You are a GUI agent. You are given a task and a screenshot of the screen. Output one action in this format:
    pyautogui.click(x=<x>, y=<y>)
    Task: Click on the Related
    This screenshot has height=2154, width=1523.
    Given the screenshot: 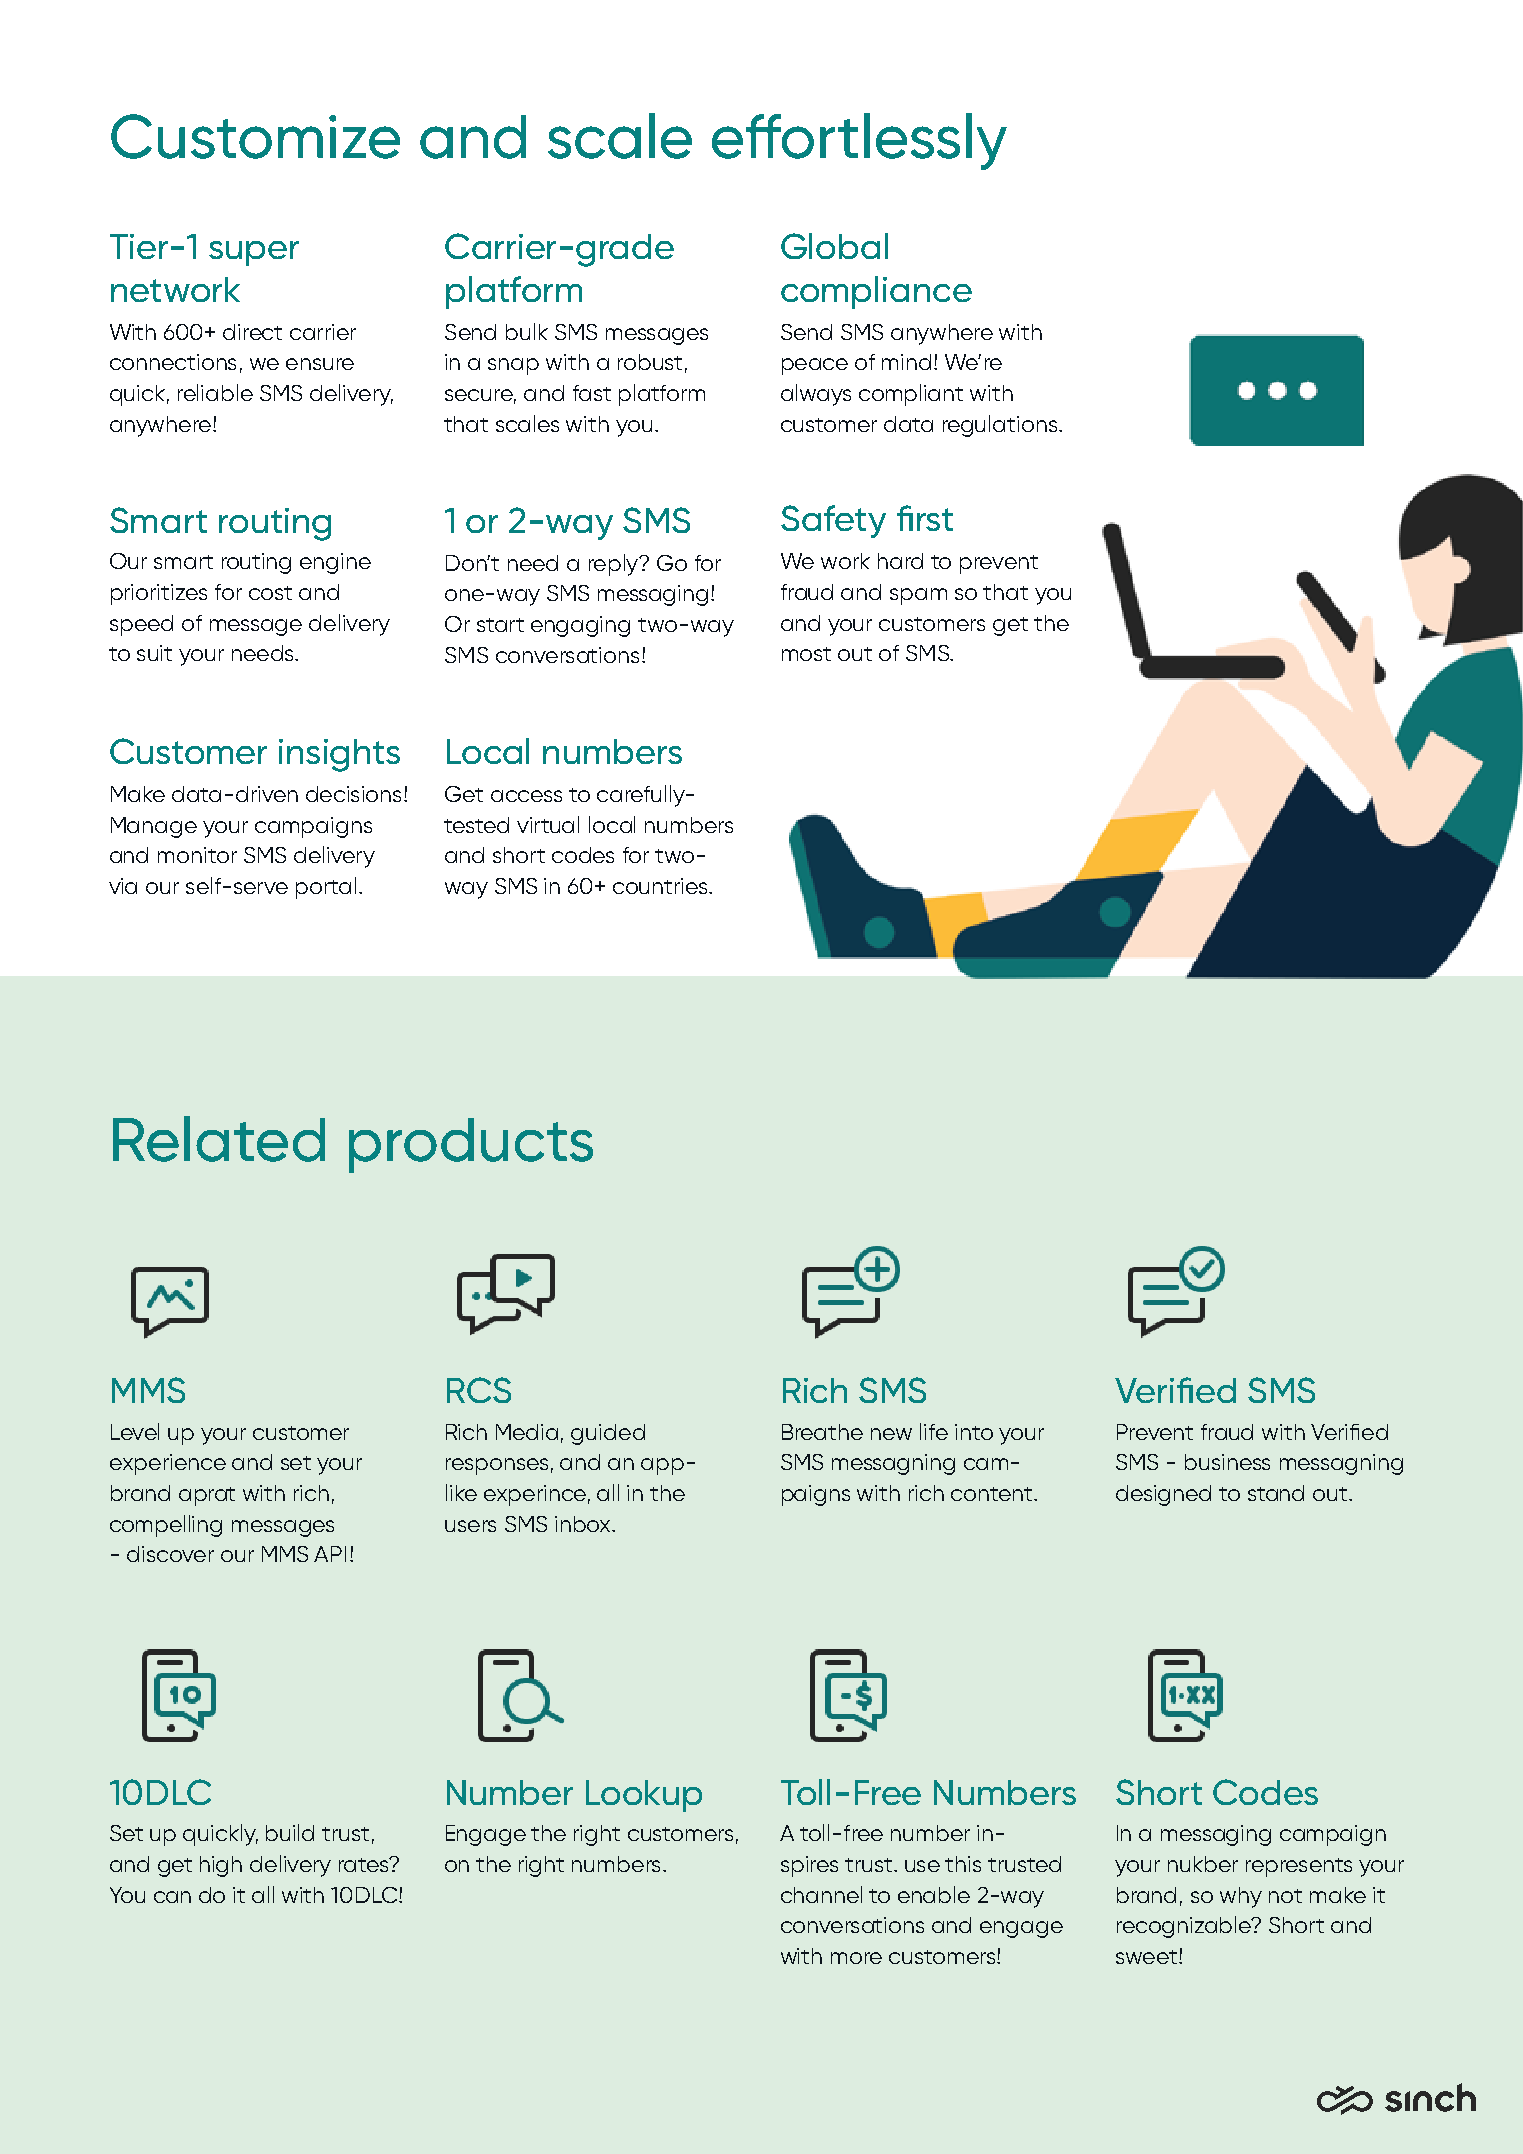 What is the action you would take?
    pyautogui.click(x=219, y=1139)
